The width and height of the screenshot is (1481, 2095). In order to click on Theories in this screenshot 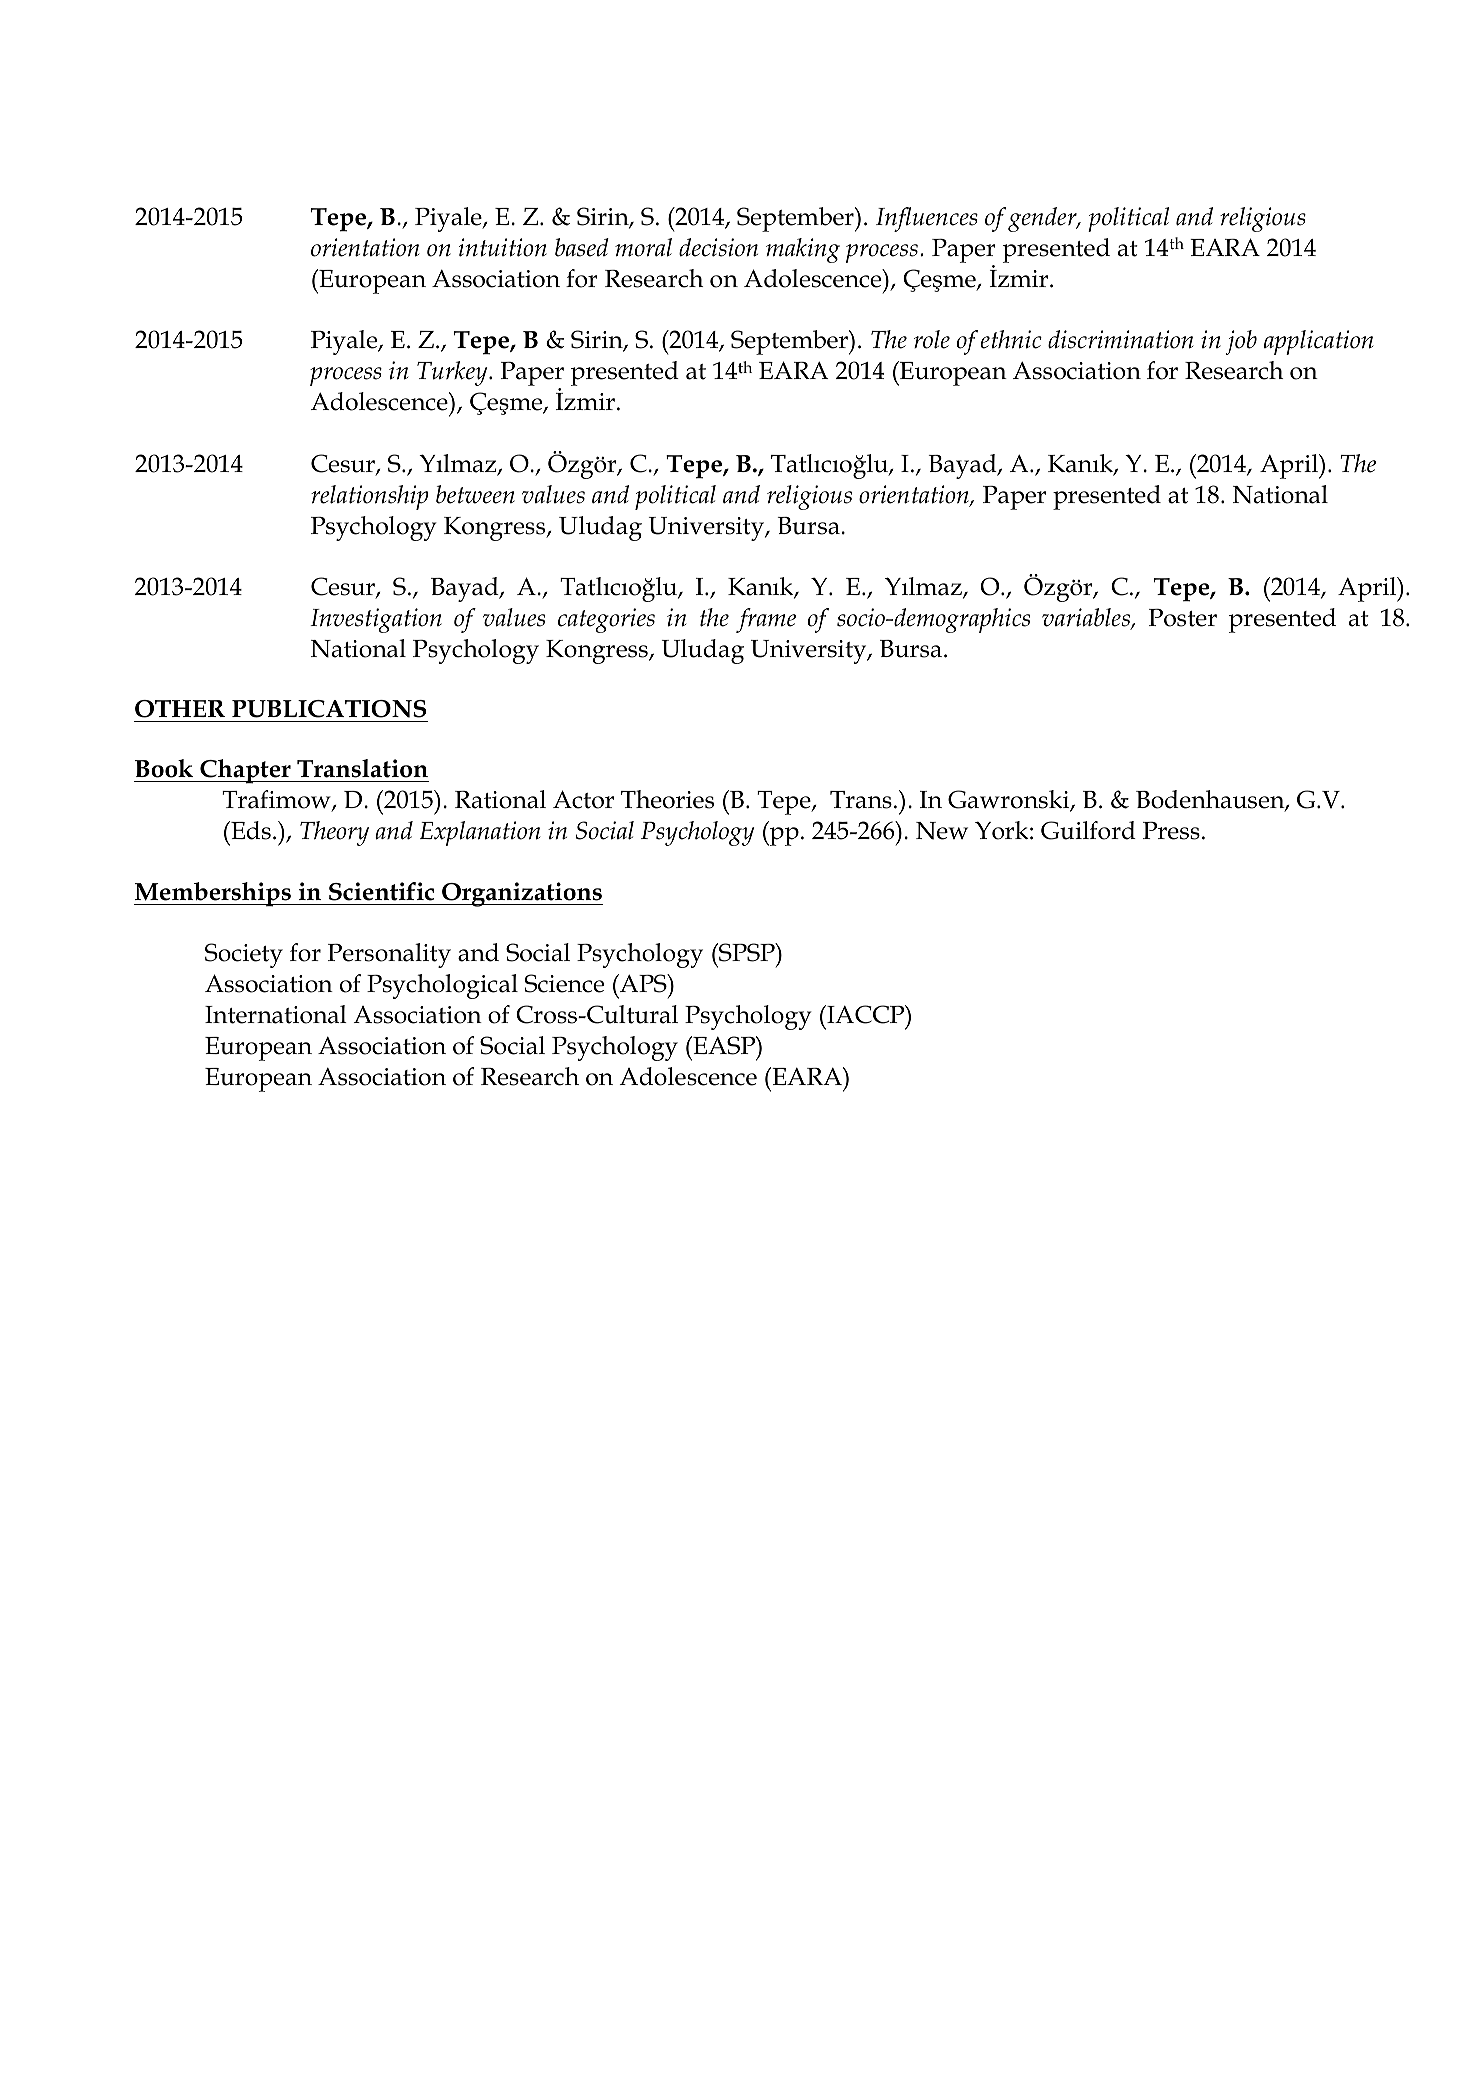, I will do `click(667, 799)`.
